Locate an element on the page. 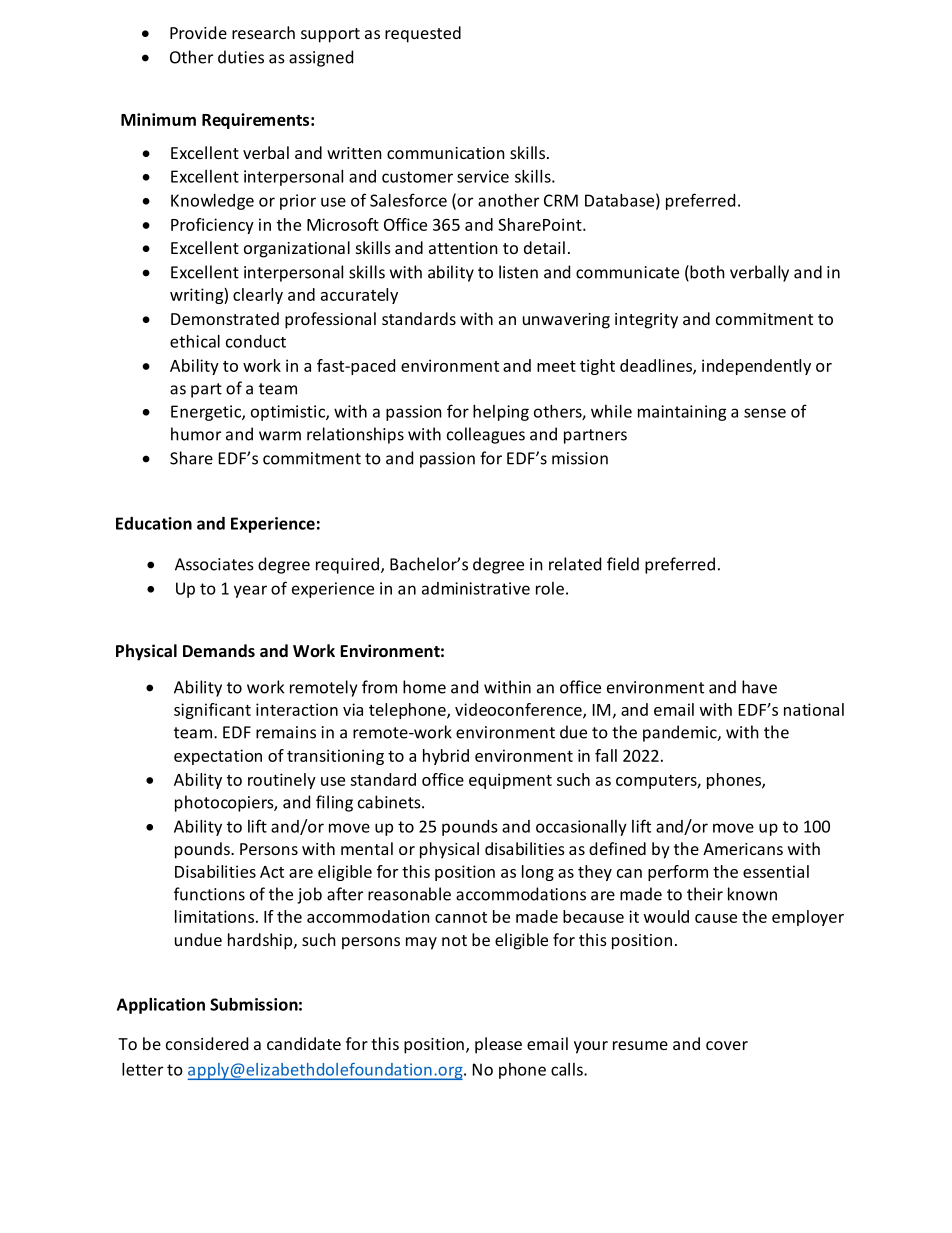  have is located at coordinates (759, 687).
